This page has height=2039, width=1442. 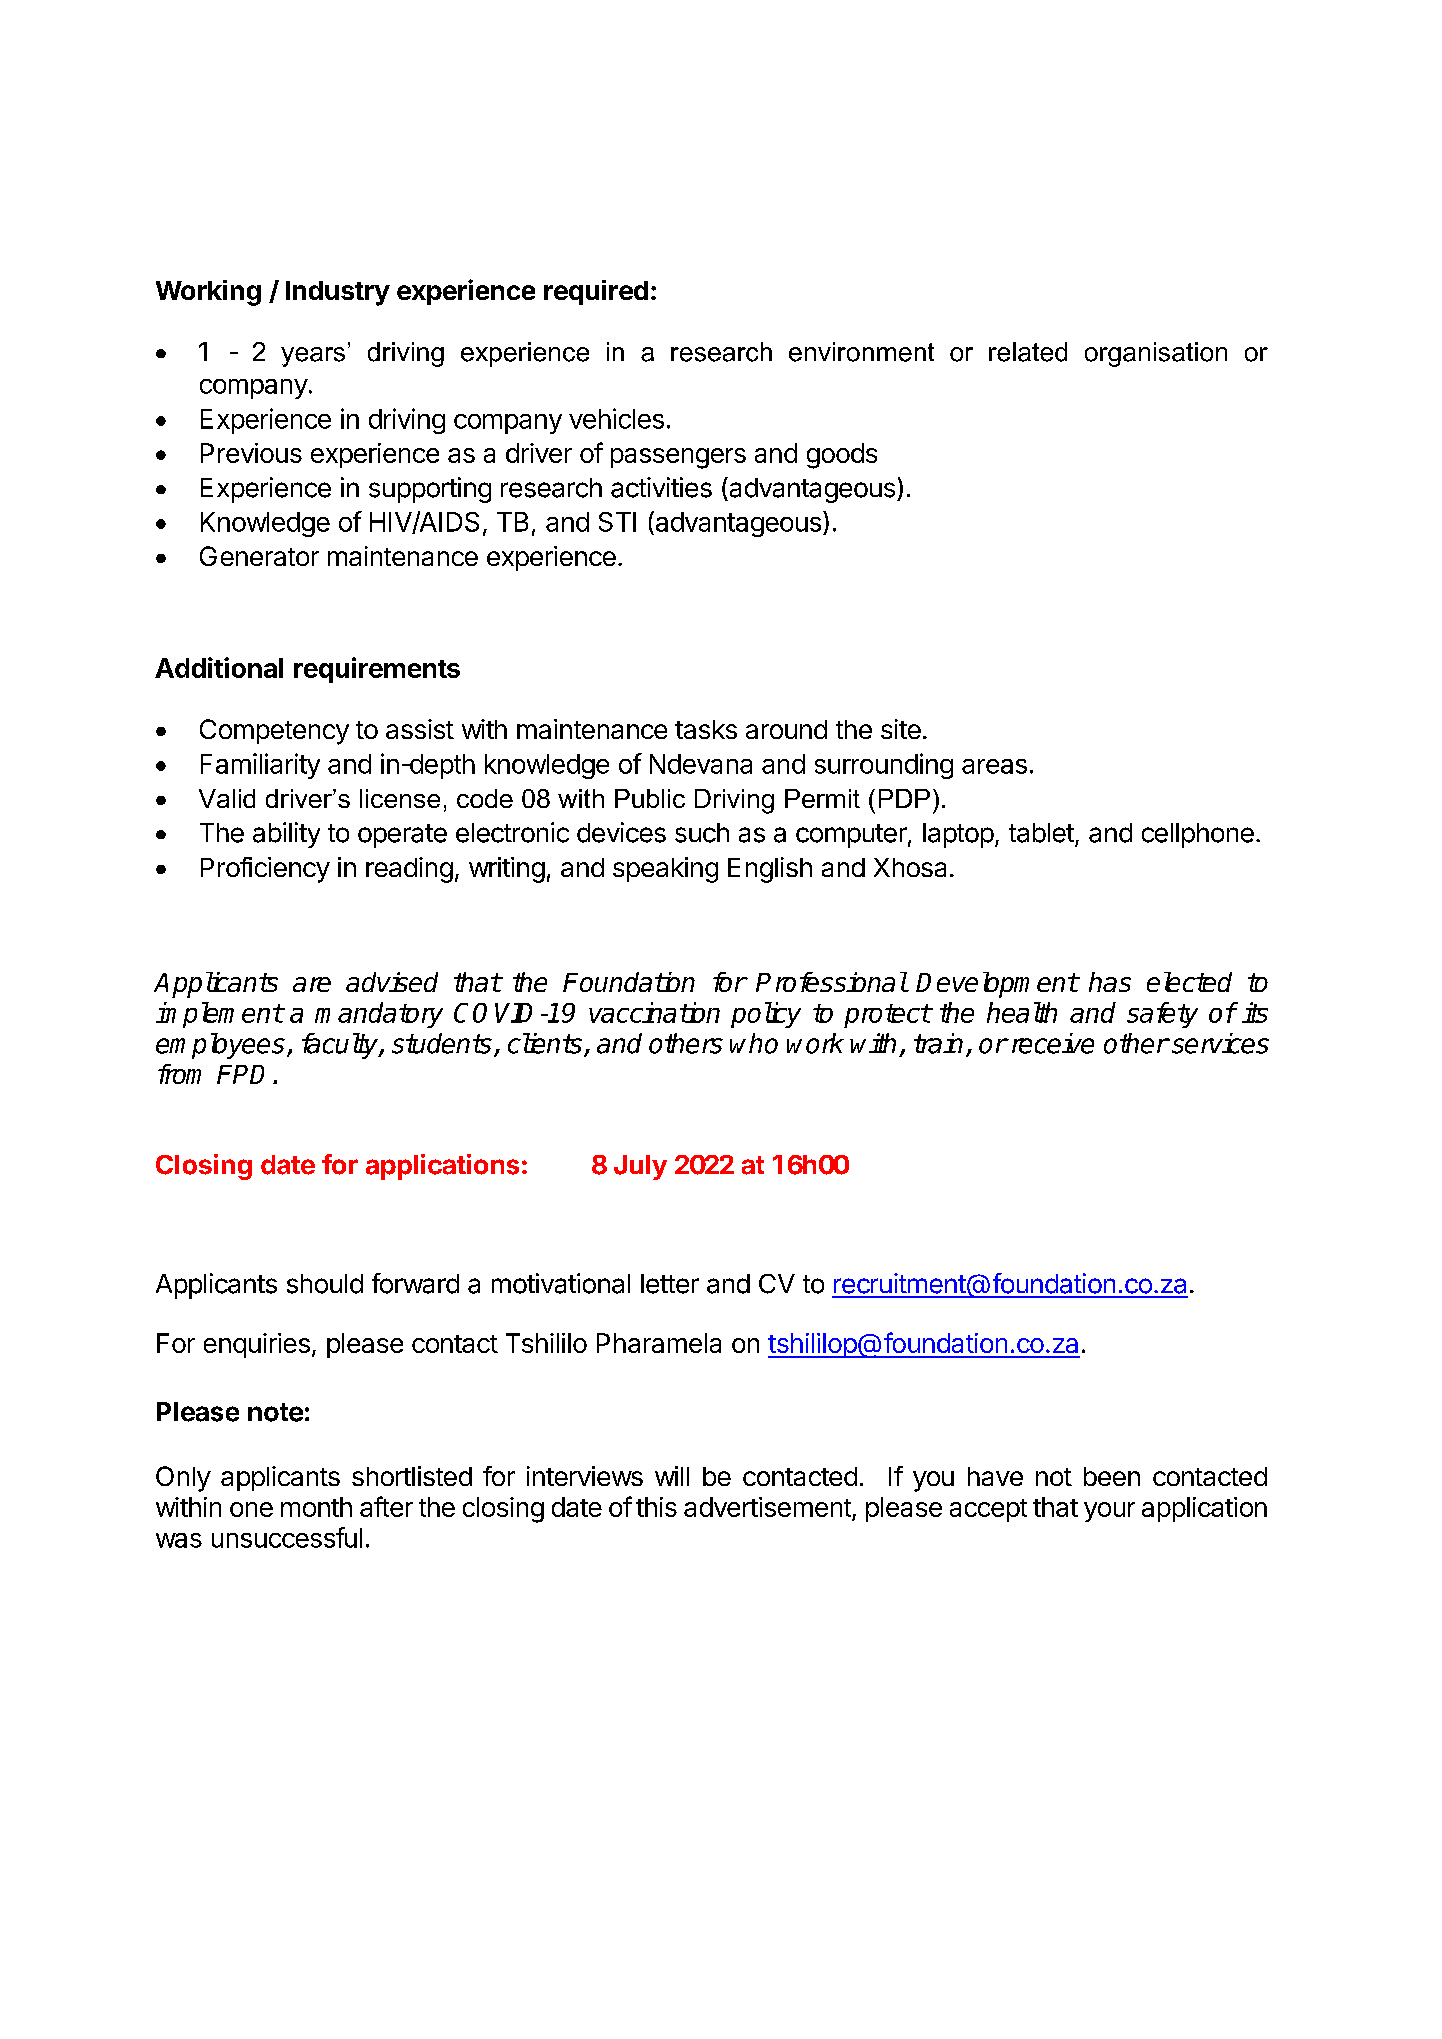 What do you see at coordinates (316, 1507) in the page?
I see `month` at bounding box center [316, 1507].
